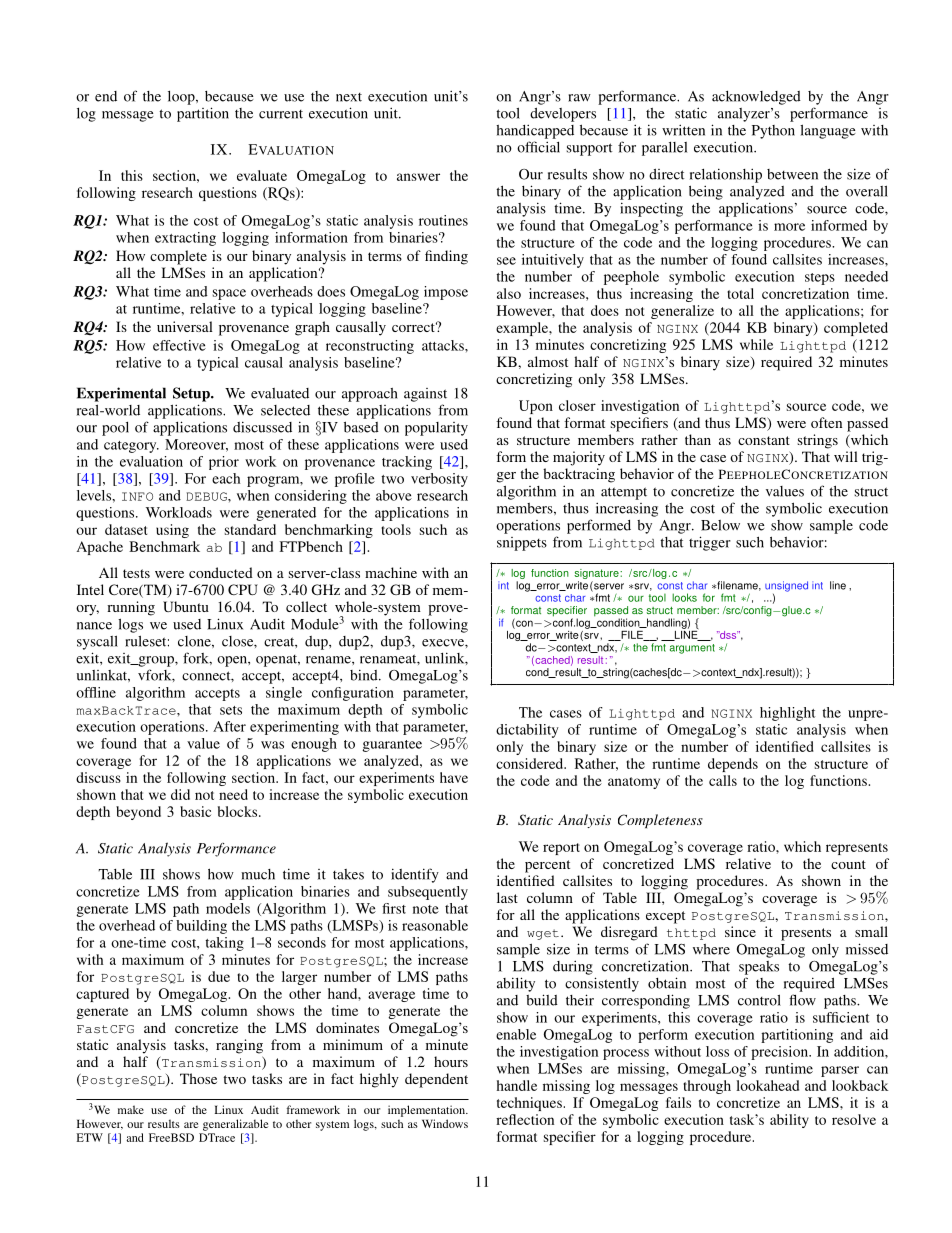 The height and width of the page is (1233, 952). I want to click on Those, so click(198, 1078).
